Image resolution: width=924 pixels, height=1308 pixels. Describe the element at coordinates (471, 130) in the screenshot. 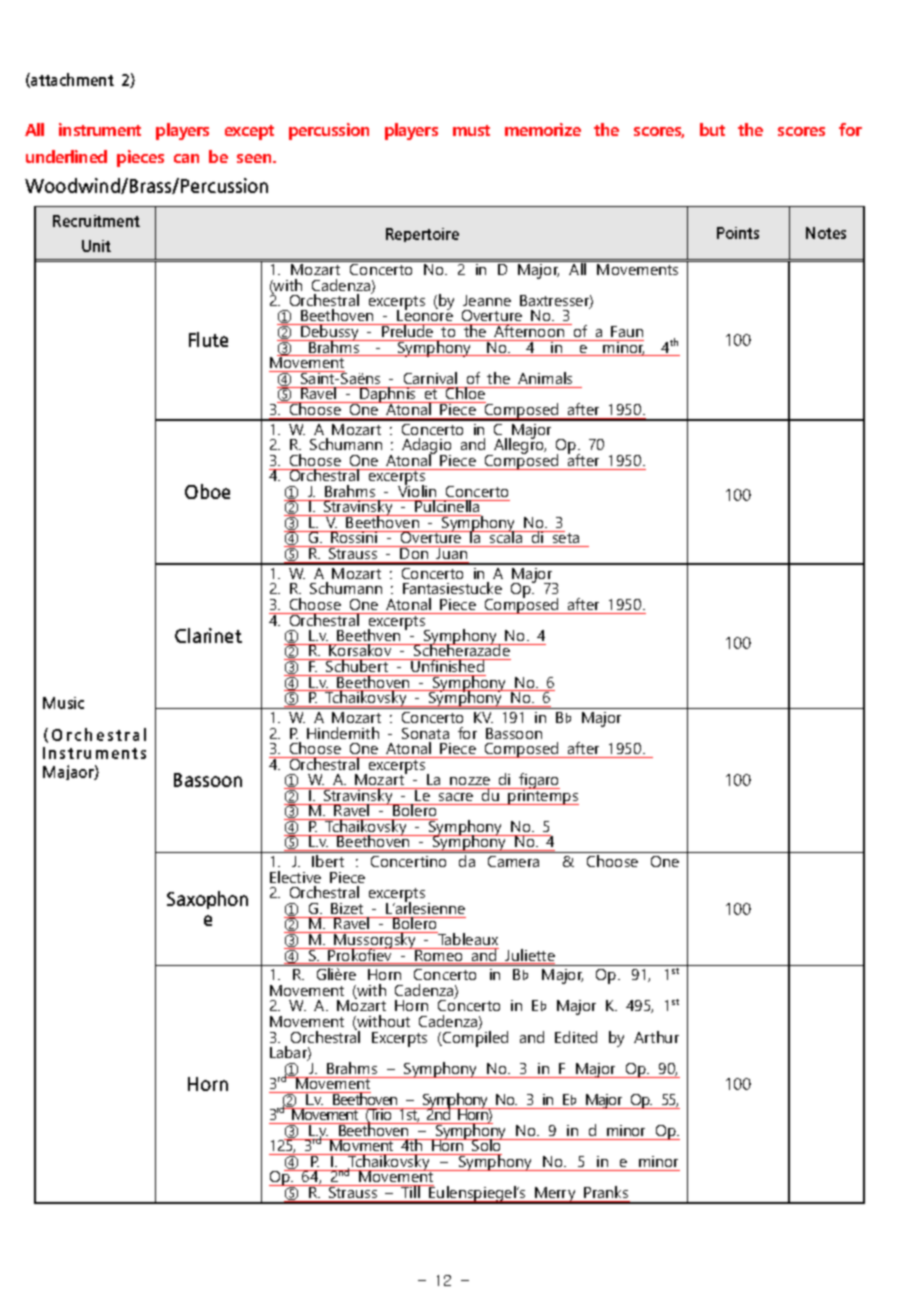

I see `must` at that location.
